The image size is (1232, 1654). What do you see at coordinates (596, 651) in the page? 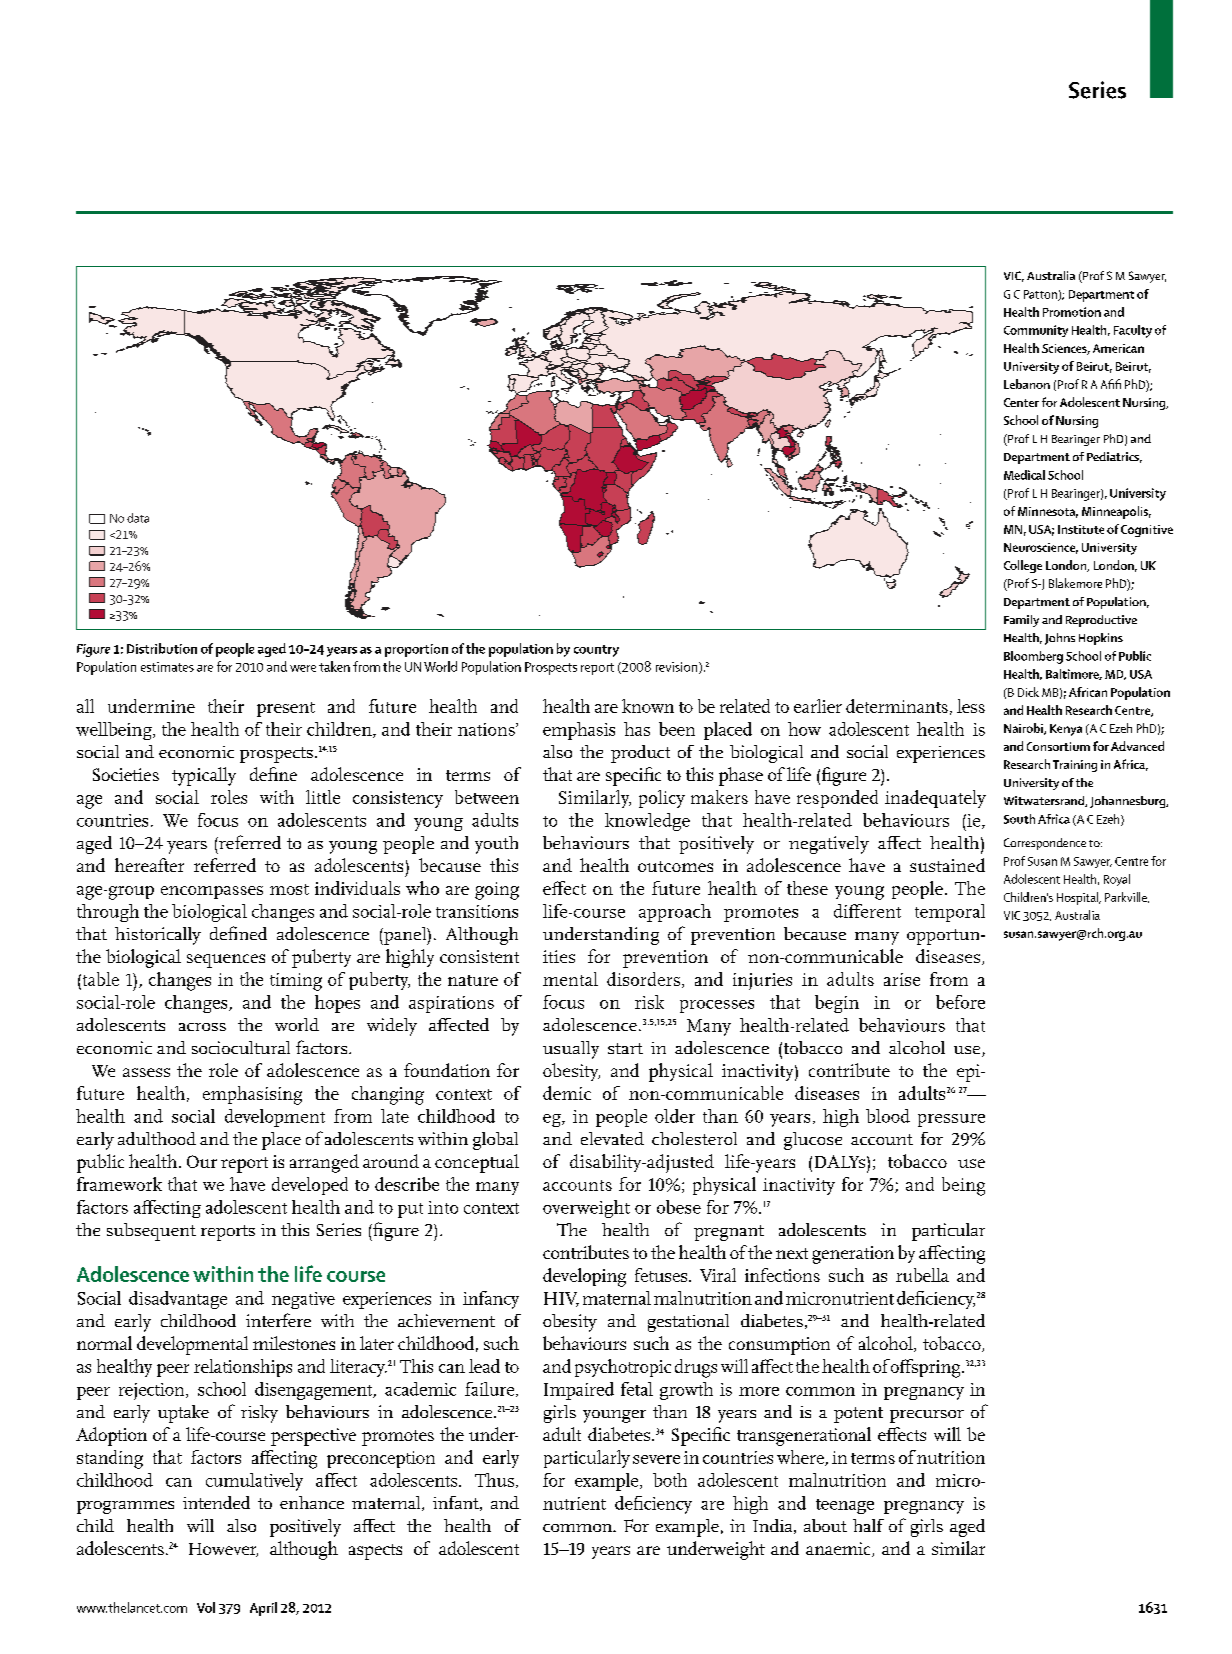
I see `country` at bounding box center [596, 651].
